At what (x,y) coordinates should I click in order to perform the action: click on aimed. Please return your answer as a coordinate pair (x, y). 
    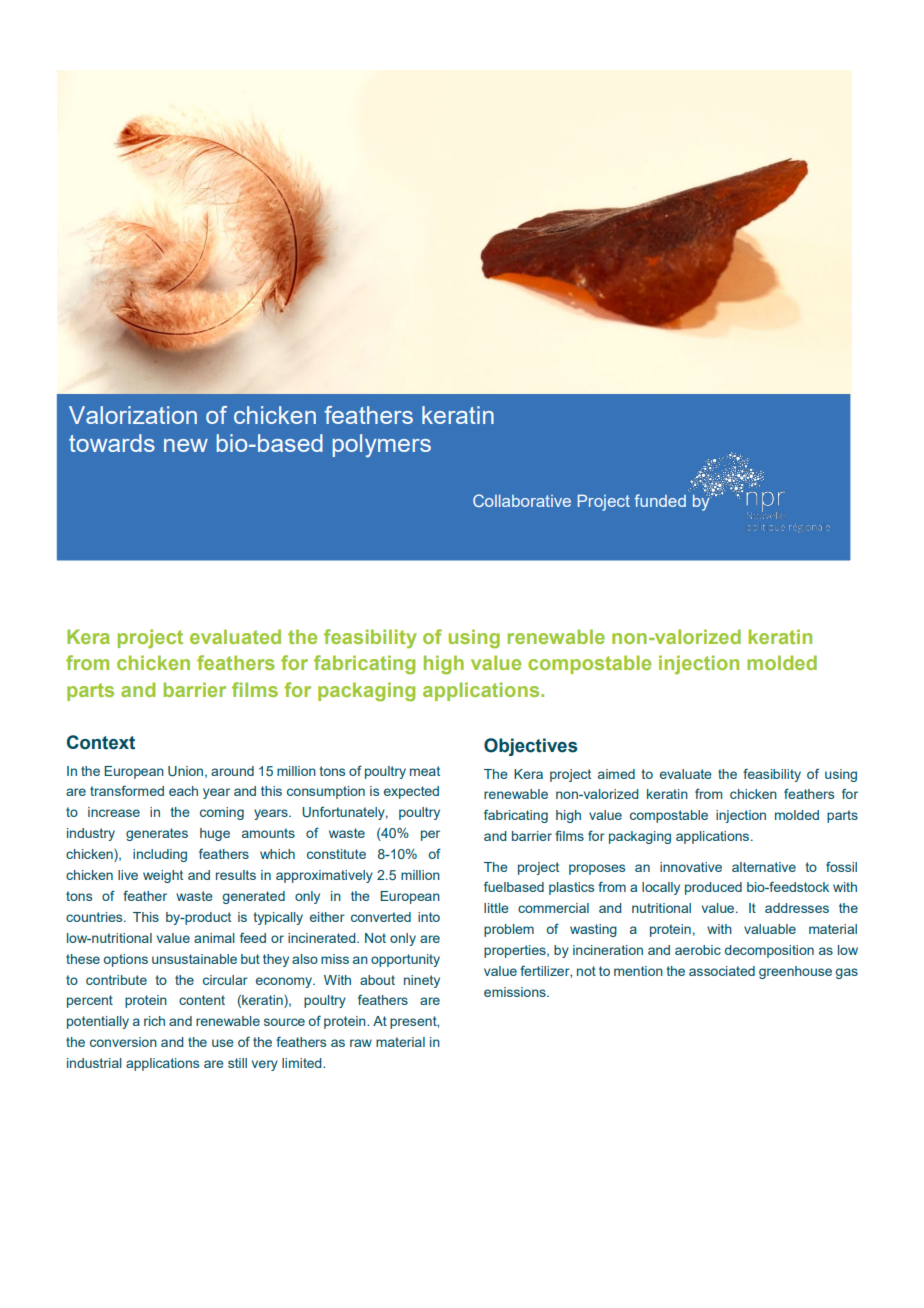
    Looking at the image, I should click on (616, 774).
